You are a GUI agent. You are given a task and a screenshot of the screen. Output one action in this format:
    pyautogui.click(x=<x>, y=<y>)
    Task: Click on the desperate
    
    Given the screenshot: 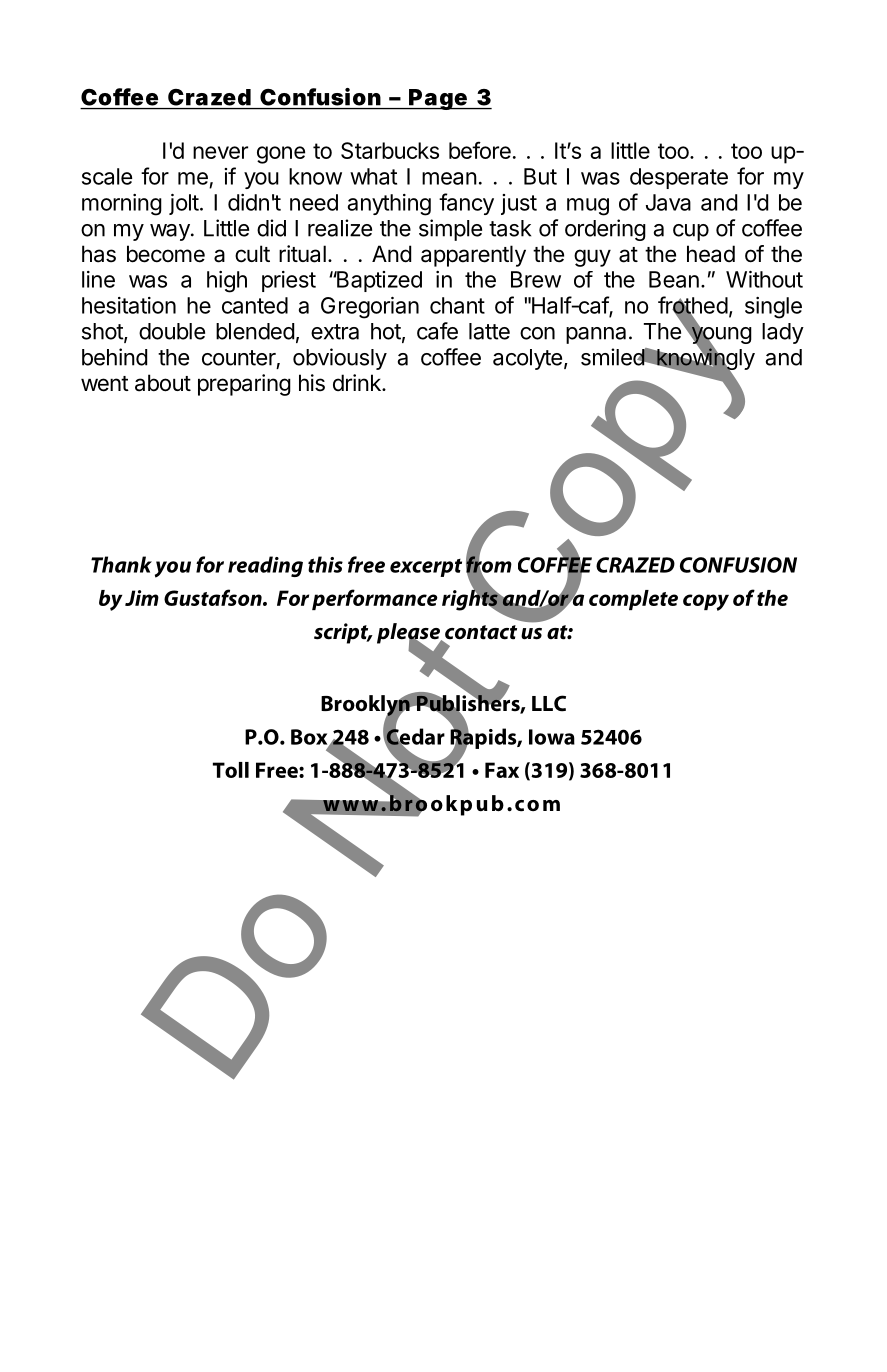 What is the action you would take?
    pyautogui.click(x=679, y=178)
